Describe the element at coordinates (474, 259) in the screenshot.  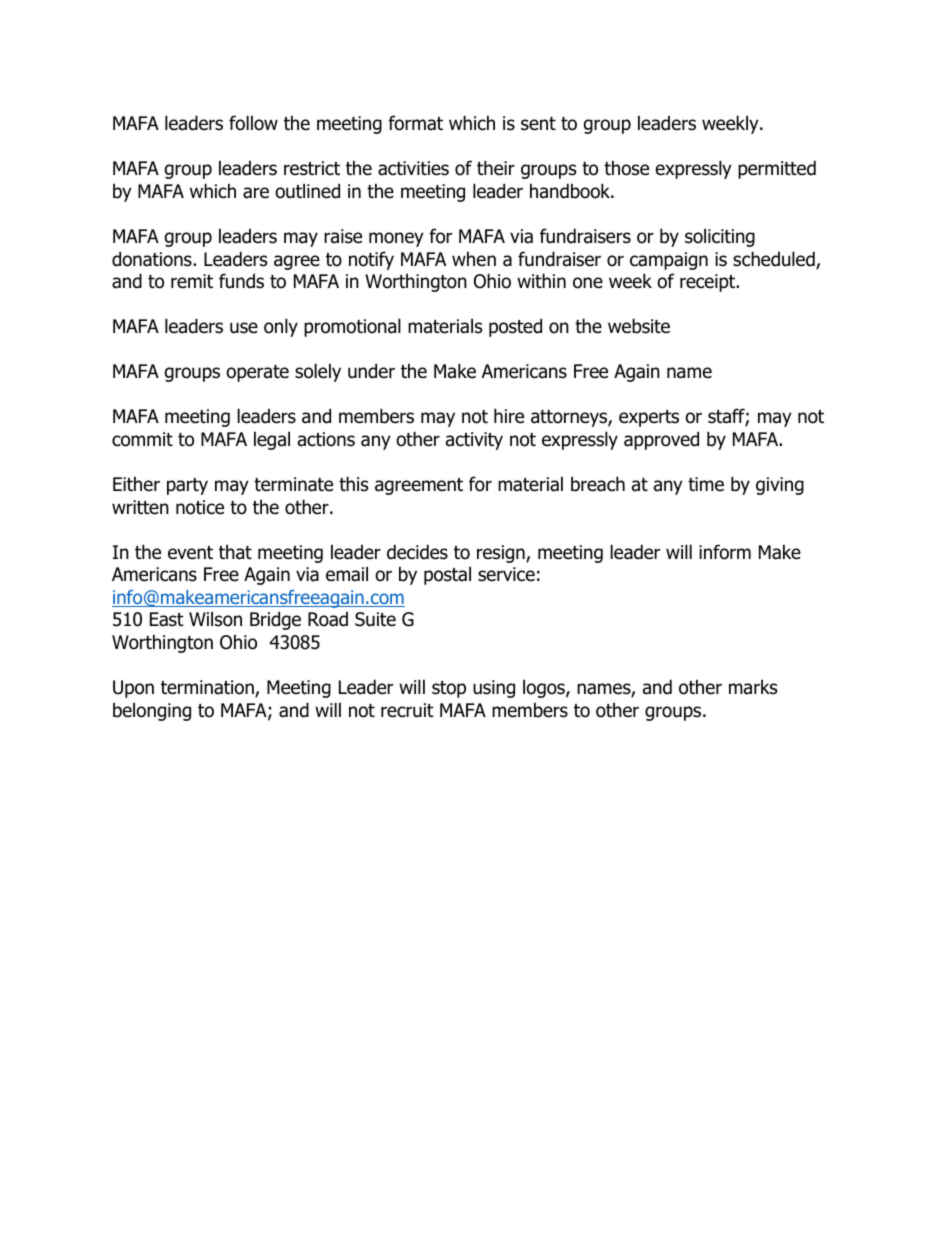
I see `when` at that location.
